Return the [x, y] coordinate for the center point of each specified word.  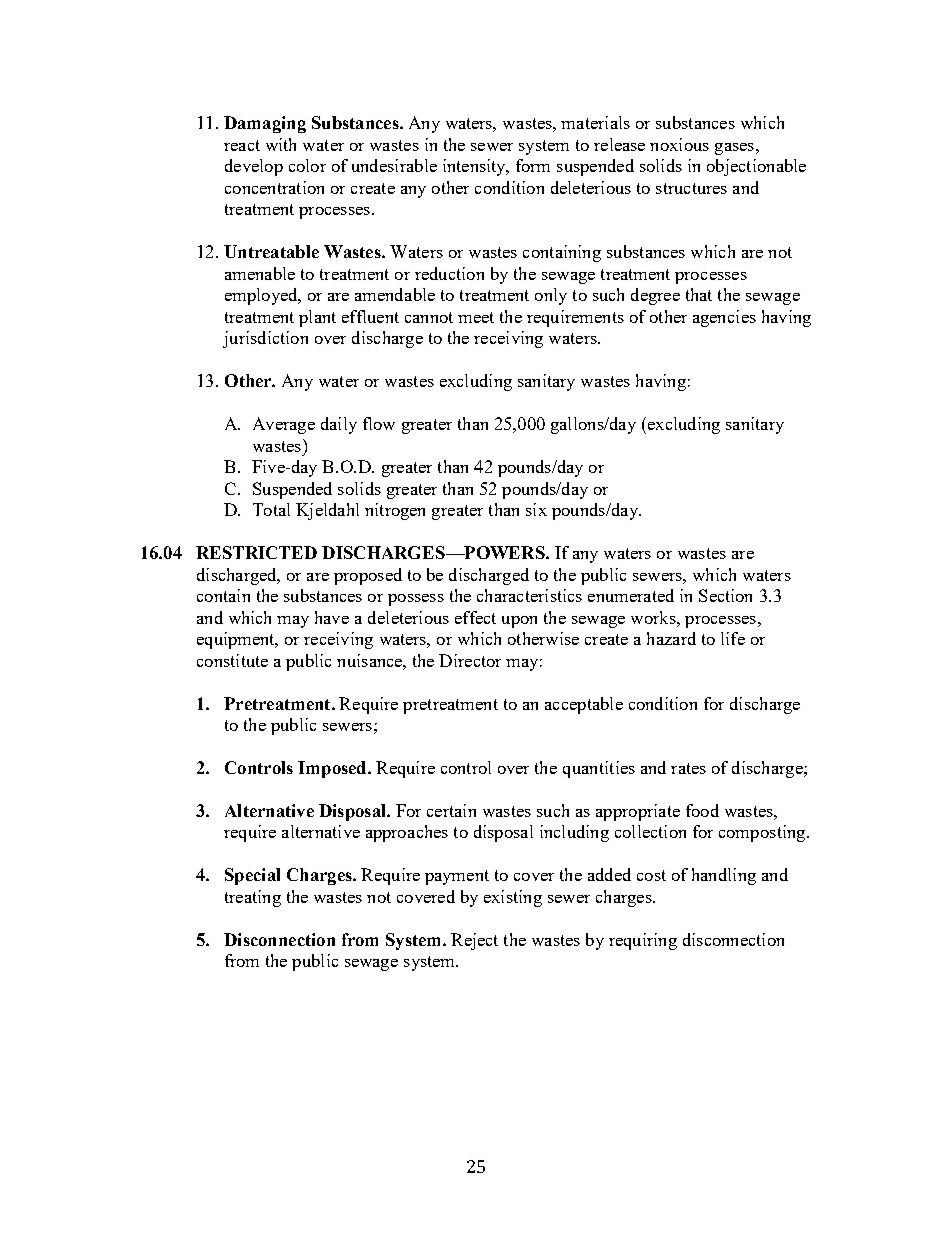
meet [476, 317]
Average [284, 425]
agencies [724, 318]
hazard [671, 638]
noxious [679, 144]
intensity [475, 167]
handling [724, 876]
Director [470, 660]
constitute [232, 660]
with [281, 144]
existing [513, 898]
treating [253, 898]
